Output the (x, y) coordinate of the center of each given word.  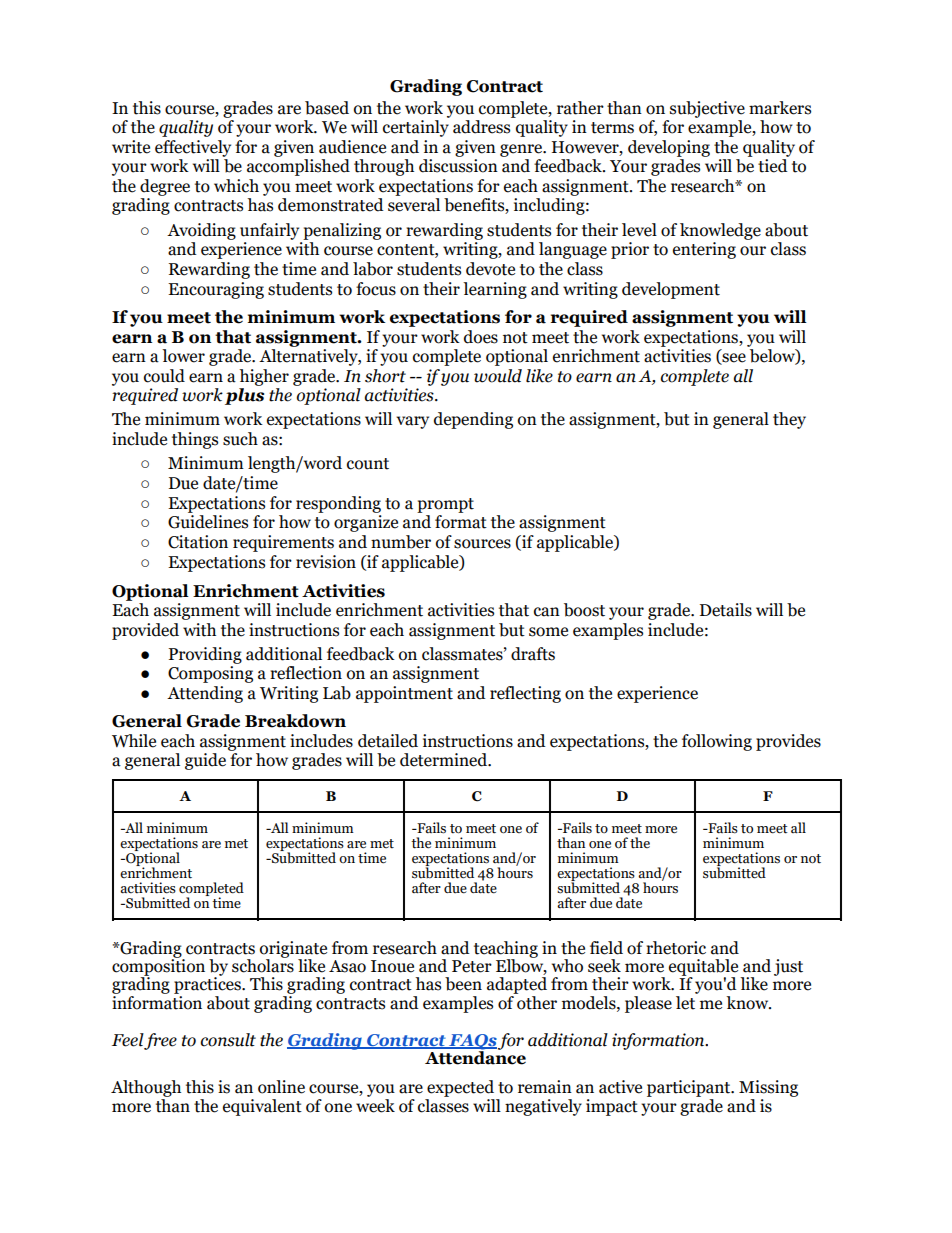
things (195, 440)
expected (460, 1088)
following (717, 742)
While (134, 741)
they (789, 420)
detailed (388, 741)
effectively (193, 148)
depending (473, 420)
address (481, 127)
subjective (707, 109)
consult (228, 1040)
